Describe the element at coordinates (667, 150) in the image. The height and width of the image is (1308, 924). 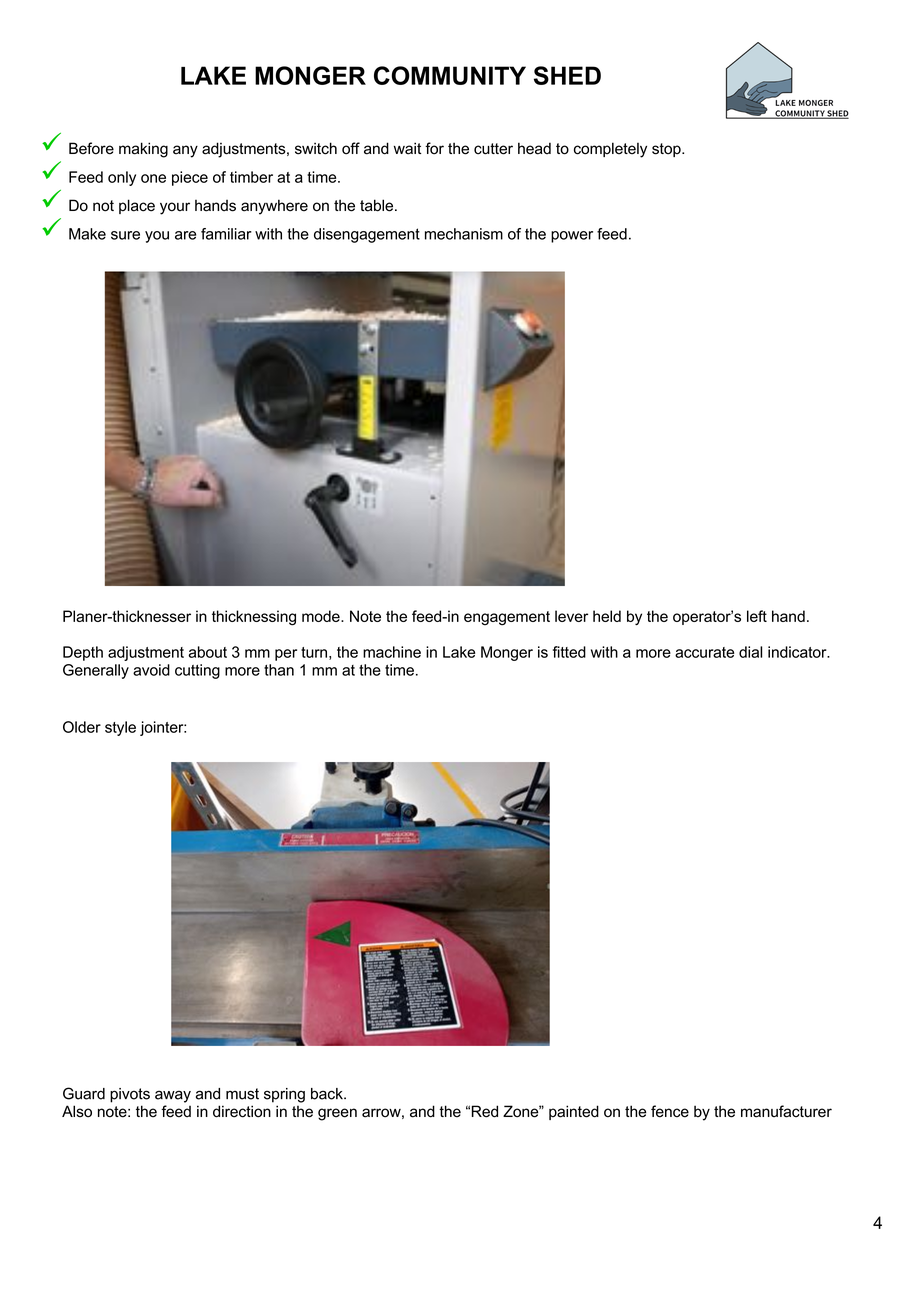
I see `stop` at that location.
